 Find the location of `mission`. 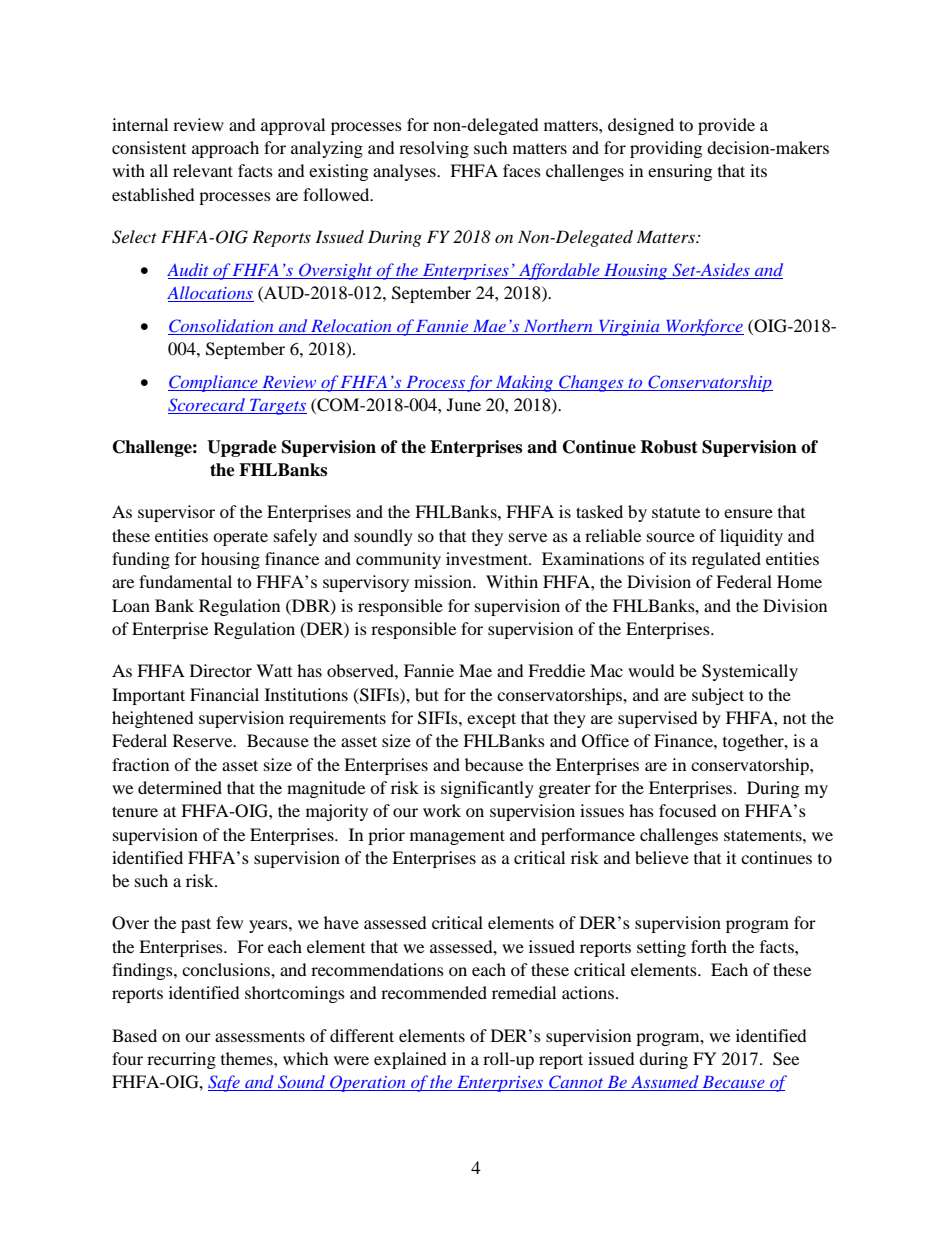

mission is located at coordinates (444, 581).
